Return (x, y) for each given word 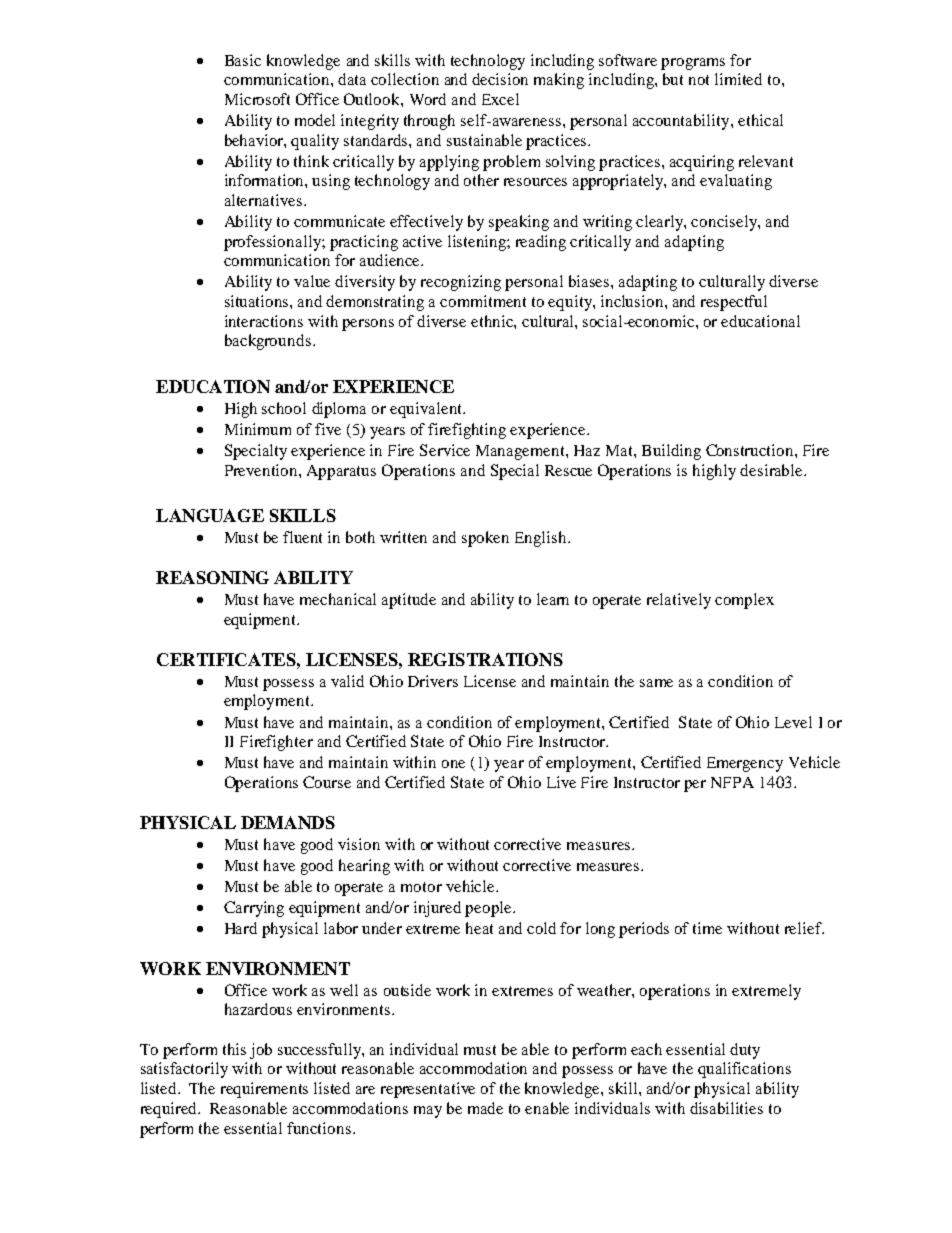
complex (744, 601)
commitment (483, 301)
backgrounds (268, 342)
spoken (485, 539)
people (489, 909)
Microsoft (257, 99)
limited (738, 79)
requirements (264, 1090)
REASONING (212, 577)
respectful (734, 303)
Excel (500, 99)
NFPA (732, 782)
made (485, 1108)
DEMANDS (288, 822)
